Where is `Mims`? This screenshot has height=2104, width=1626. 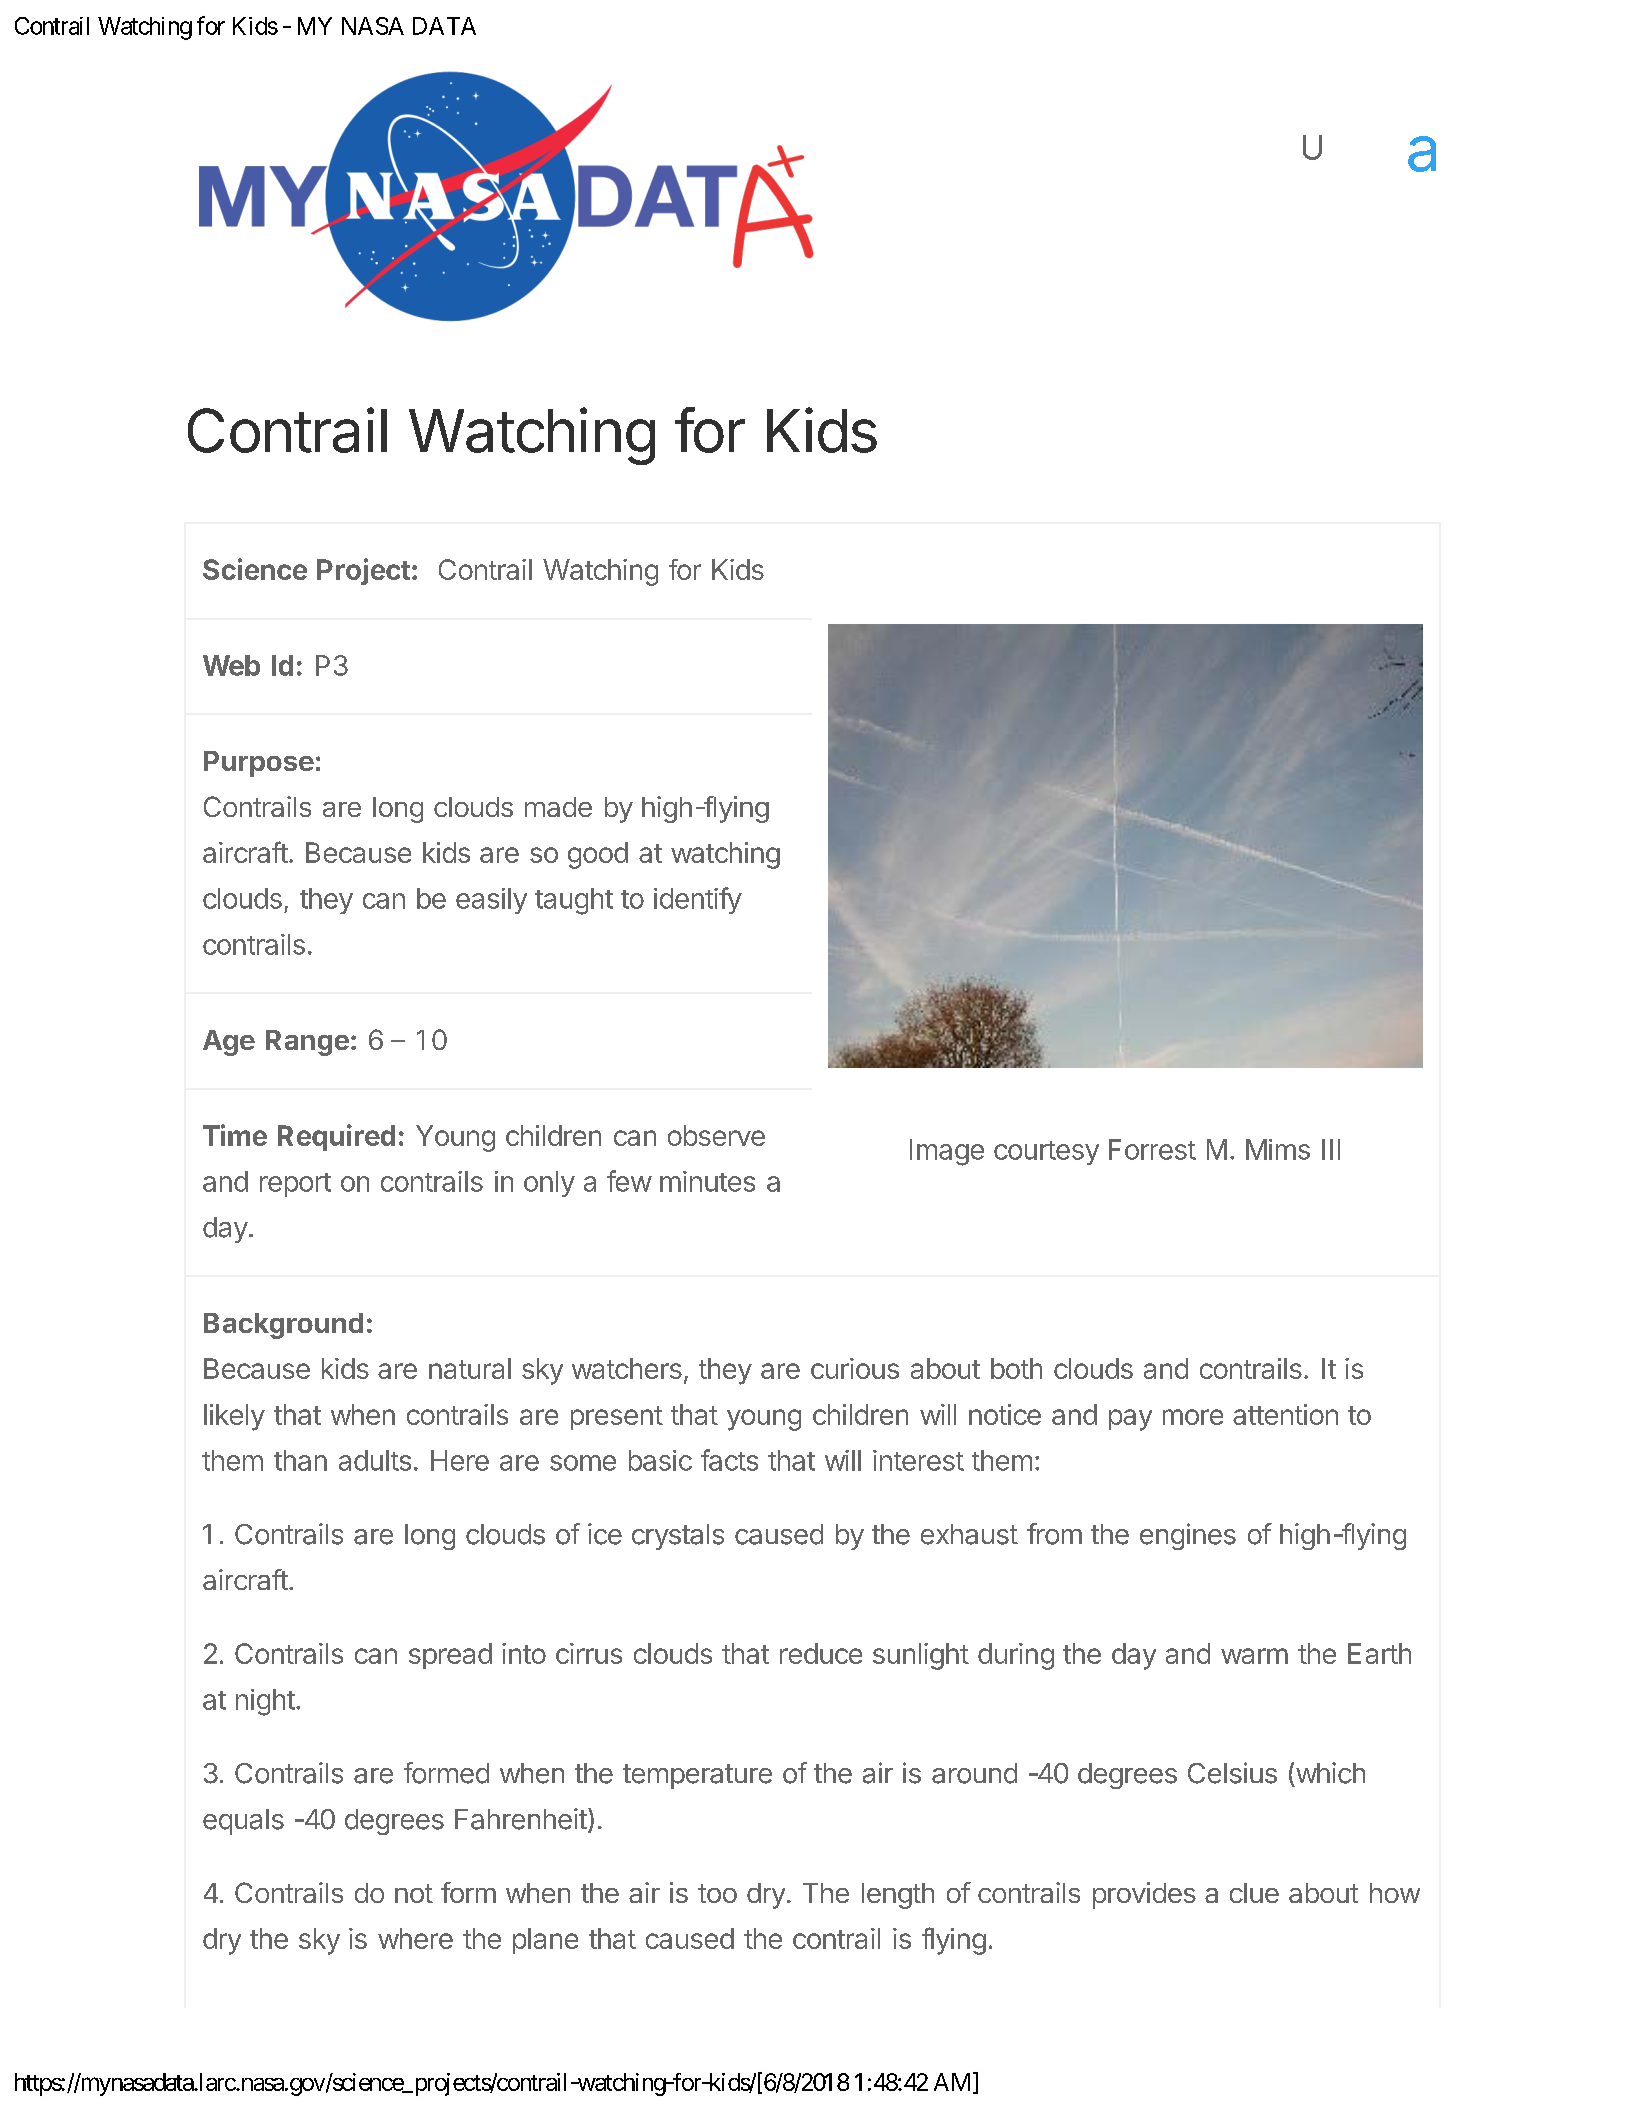
Mims is located at coordinates (1278, 1149).
